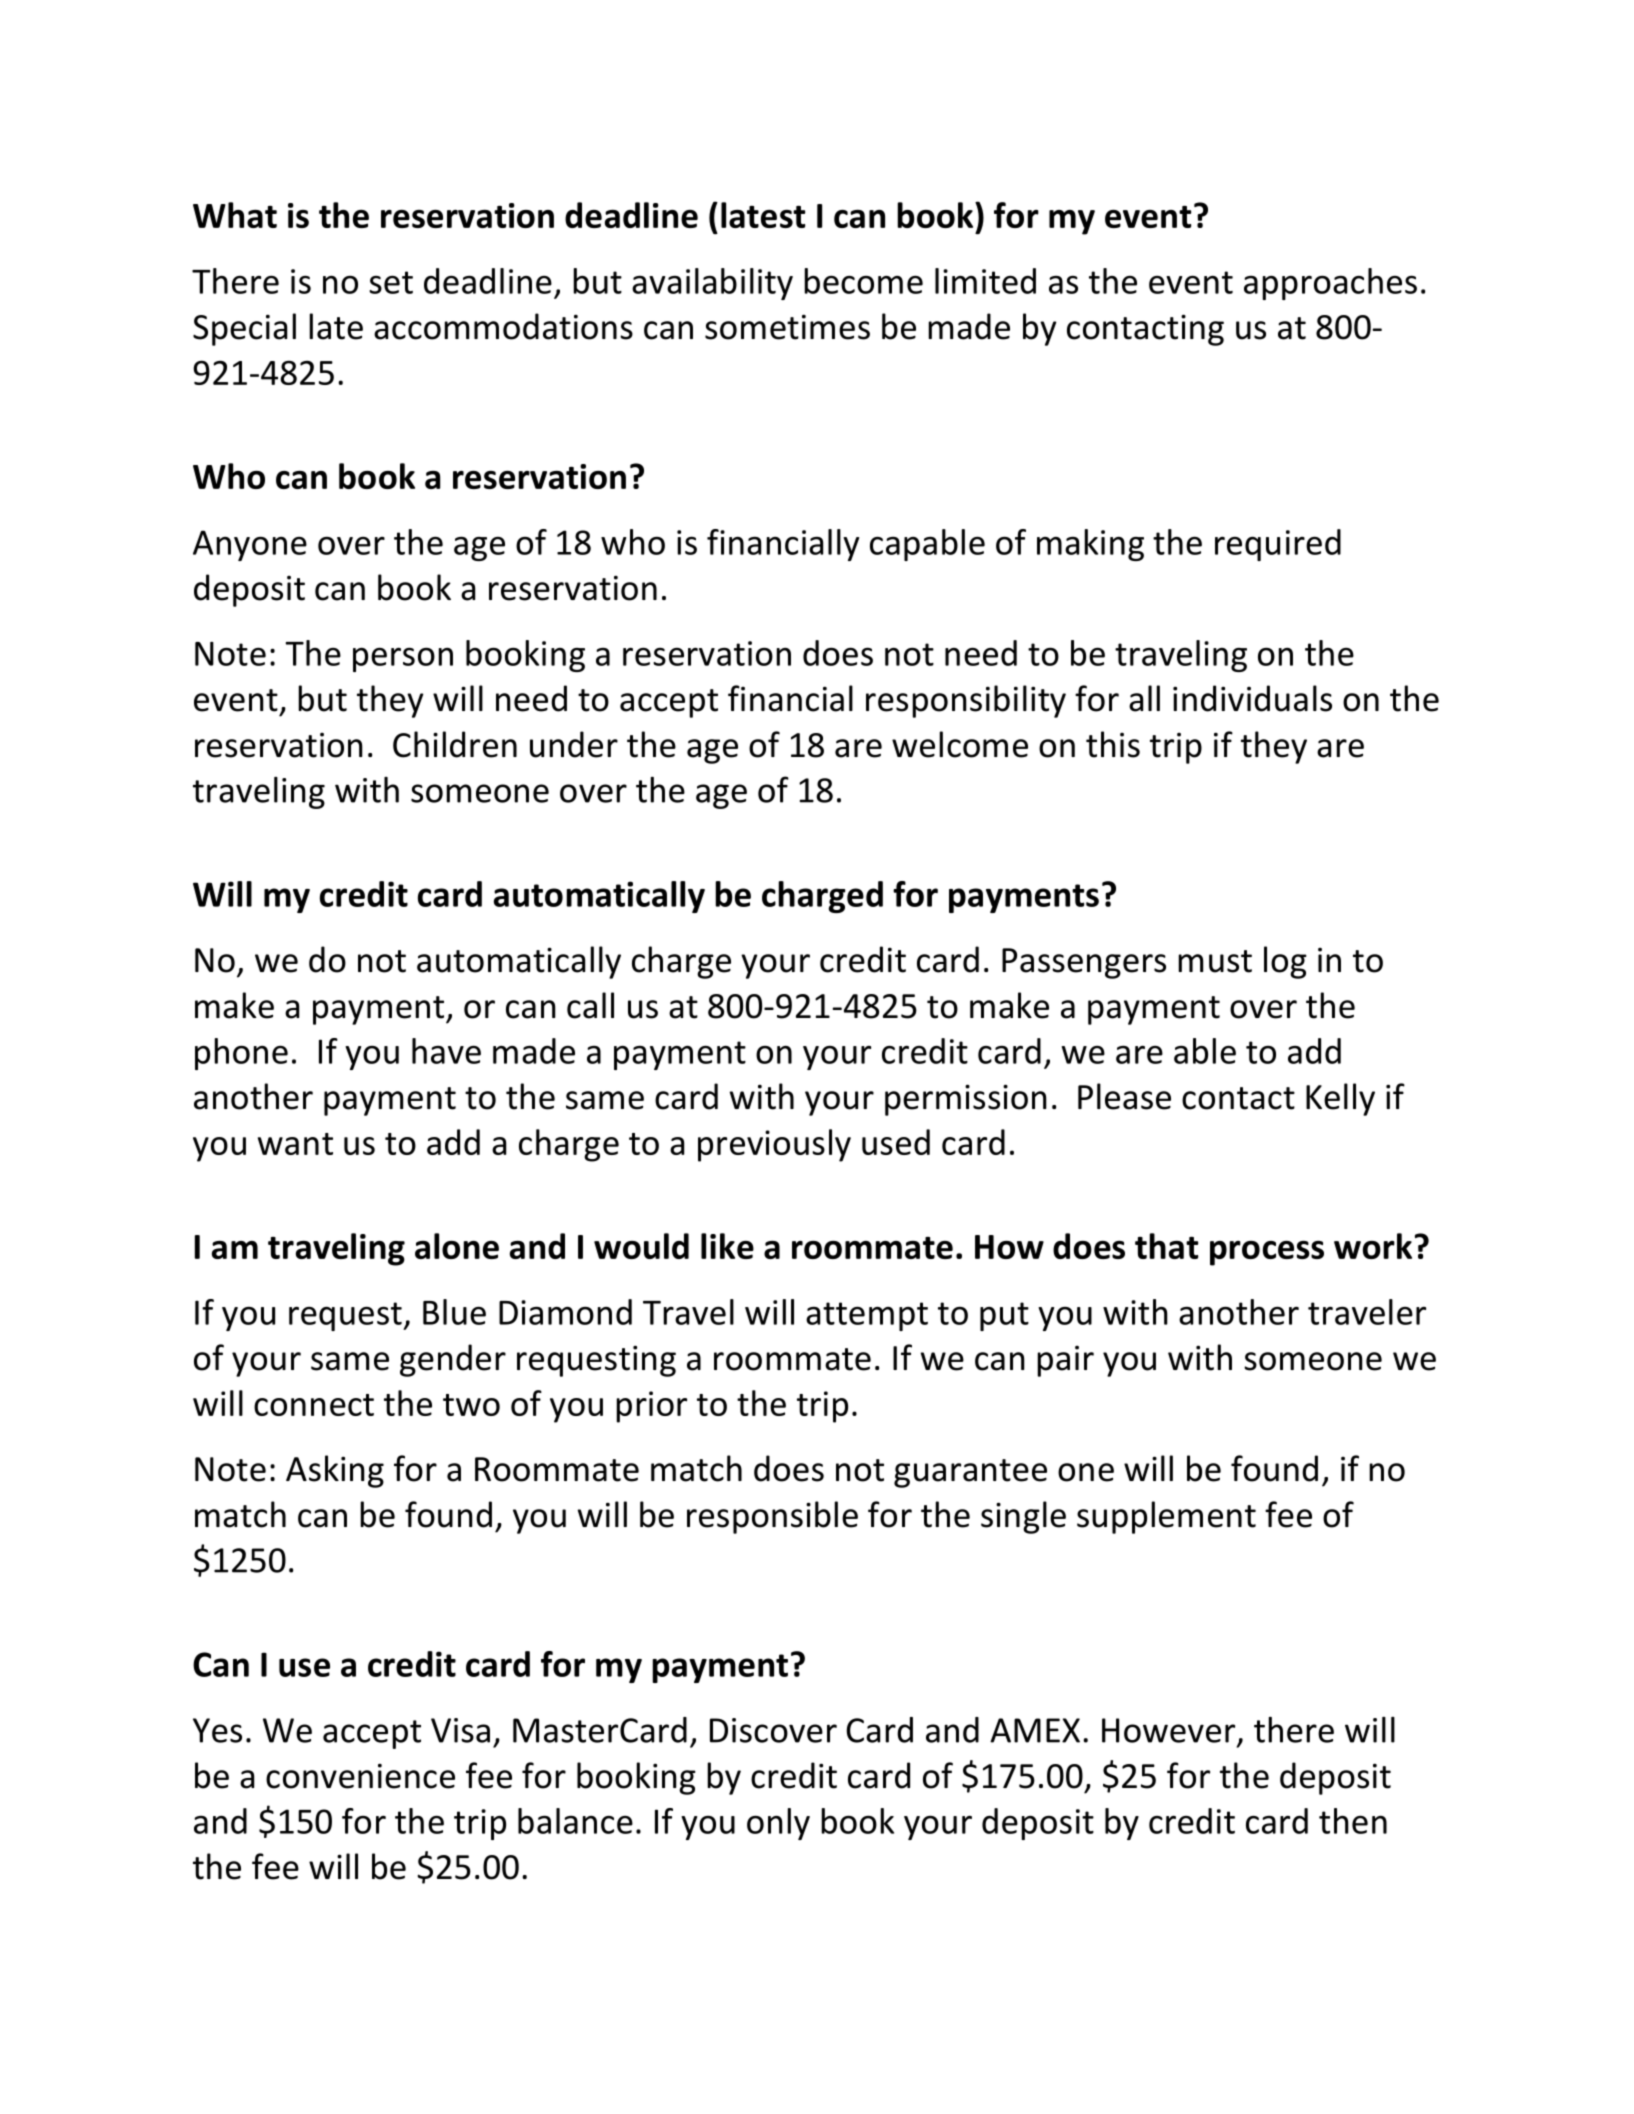 Image resolution: width=1634 pixels, height=2114 pixels. What do you see at coordinates (1065, 1361) in the screenshot?
I see `pair` at bounding box center [1065, 1361].
